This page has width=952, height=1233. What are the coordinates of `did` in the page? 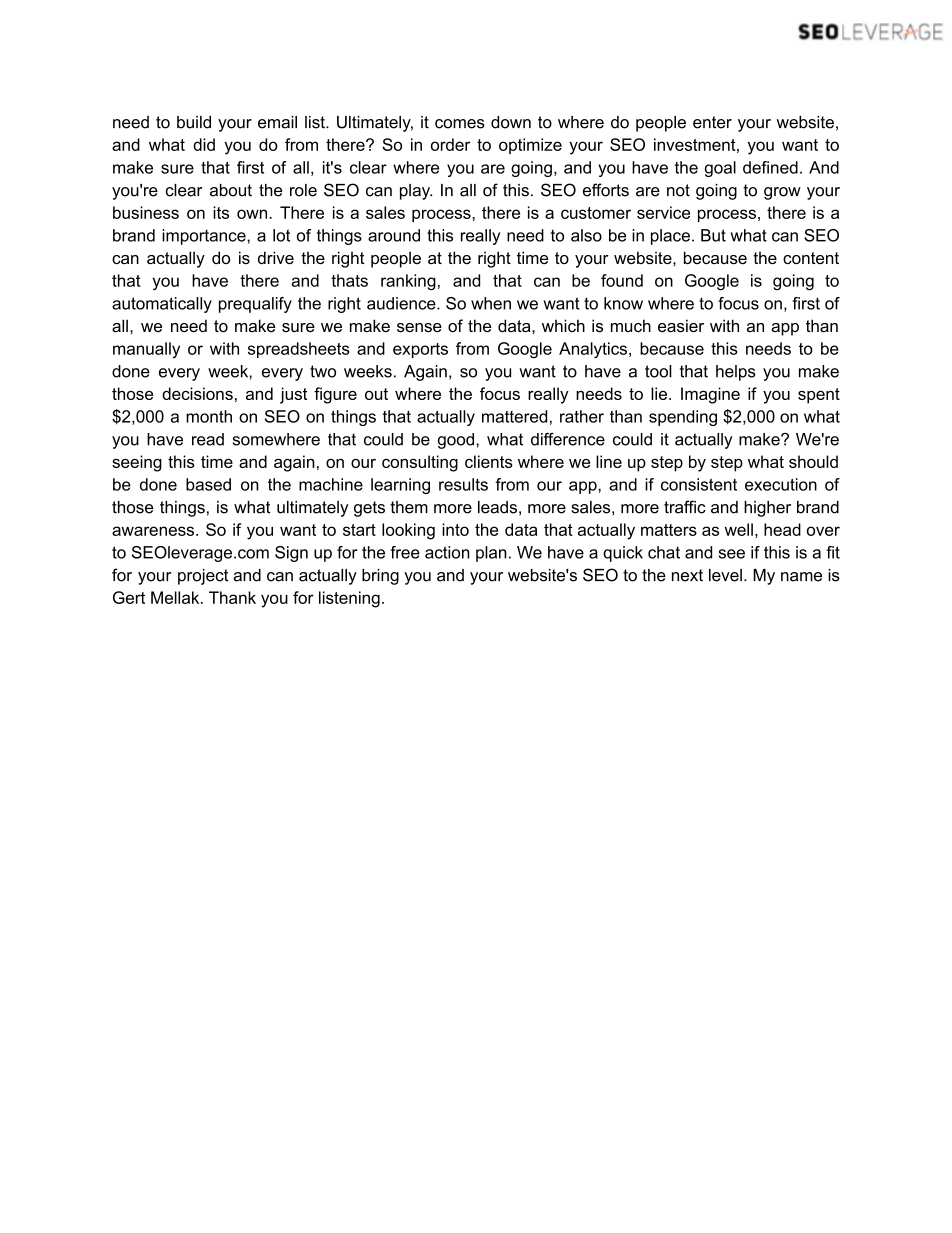 It's located at (204, 144).
